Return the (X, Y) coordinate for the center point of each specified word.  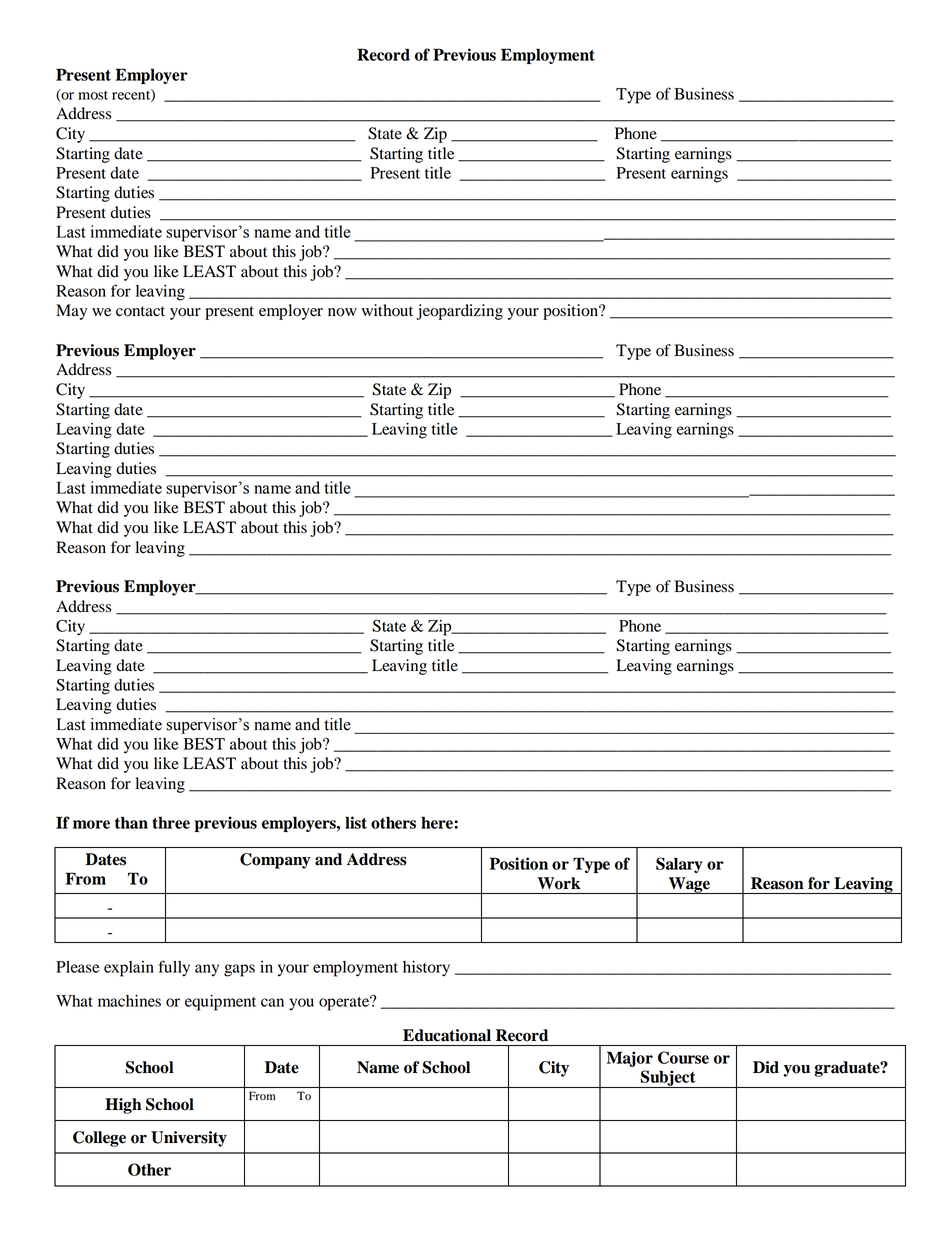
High (123, 1106)
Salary (679, 865)
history (426, 969)
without (387, 310)
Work (559, 883)
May (71, 312)
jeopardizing (459, 312)
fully (174, 968)
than (131, 822)
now (342, 312)
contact (140, 311)
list (356, 822)
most (93, 95)
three (171, 822)
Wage (689, 885)
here (438, 822)
